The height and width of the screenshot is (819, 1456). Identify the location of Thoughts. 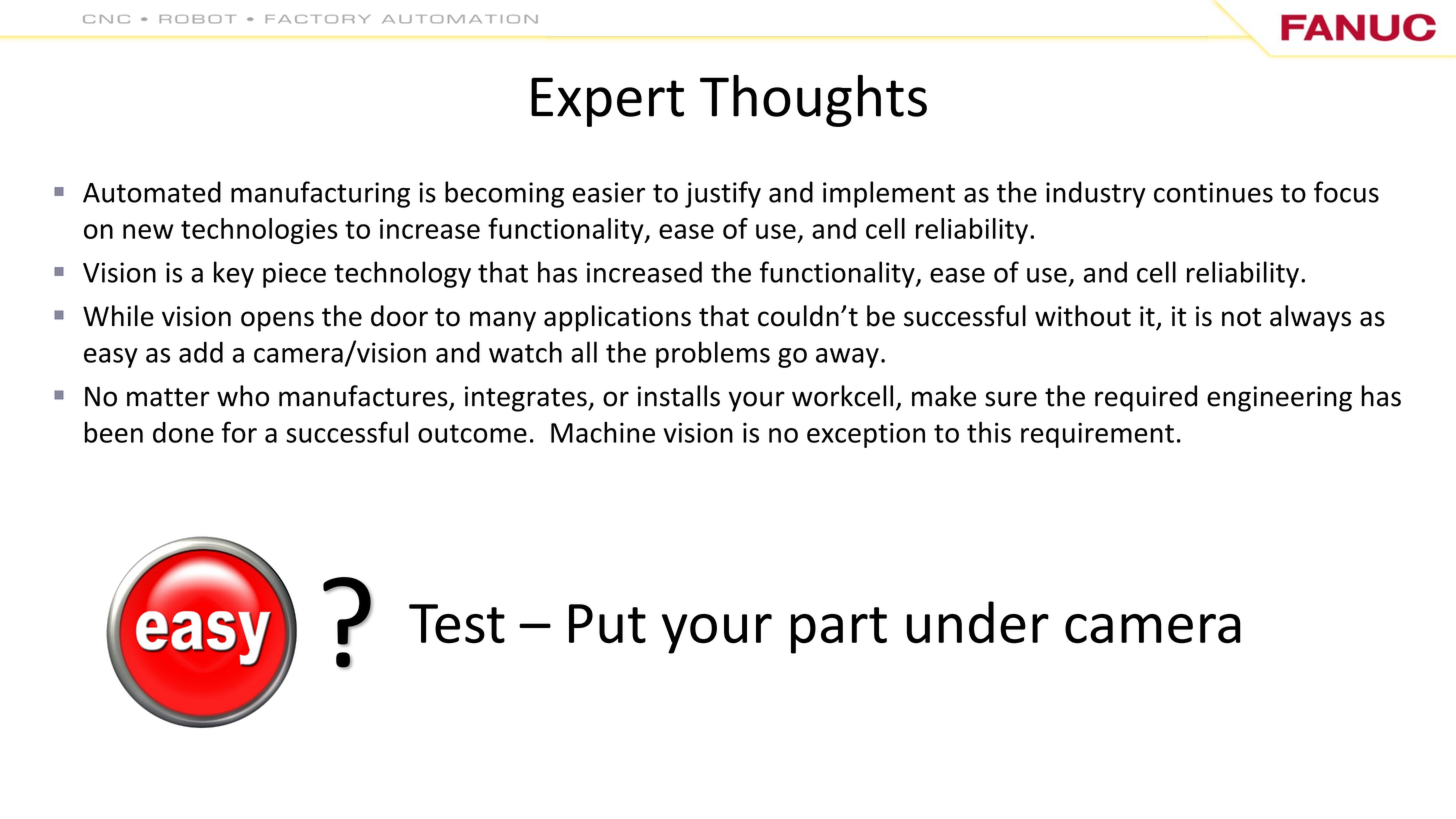
(813, 101).
